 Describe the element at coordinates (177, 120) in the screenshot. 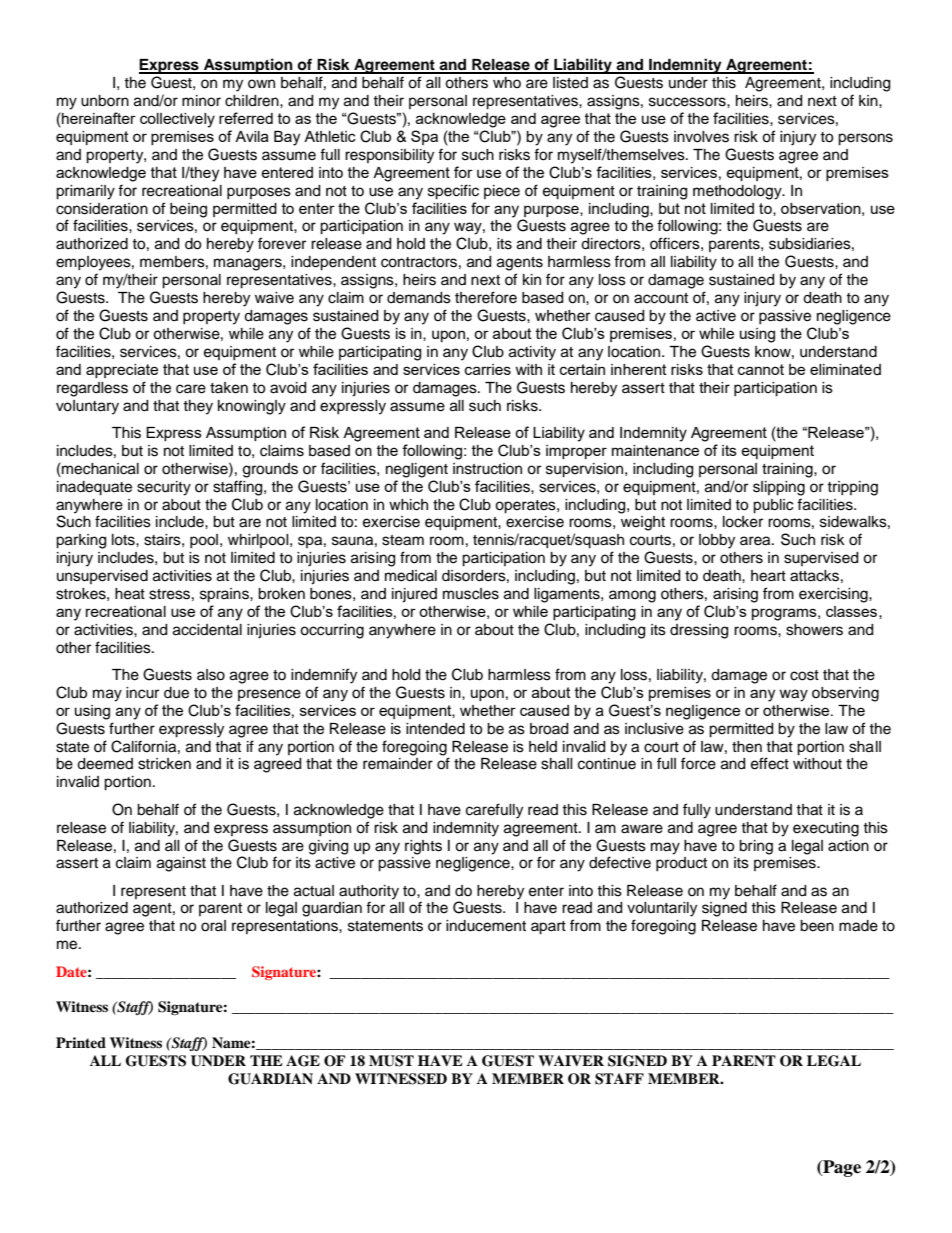

I see `collectively` at that location.
